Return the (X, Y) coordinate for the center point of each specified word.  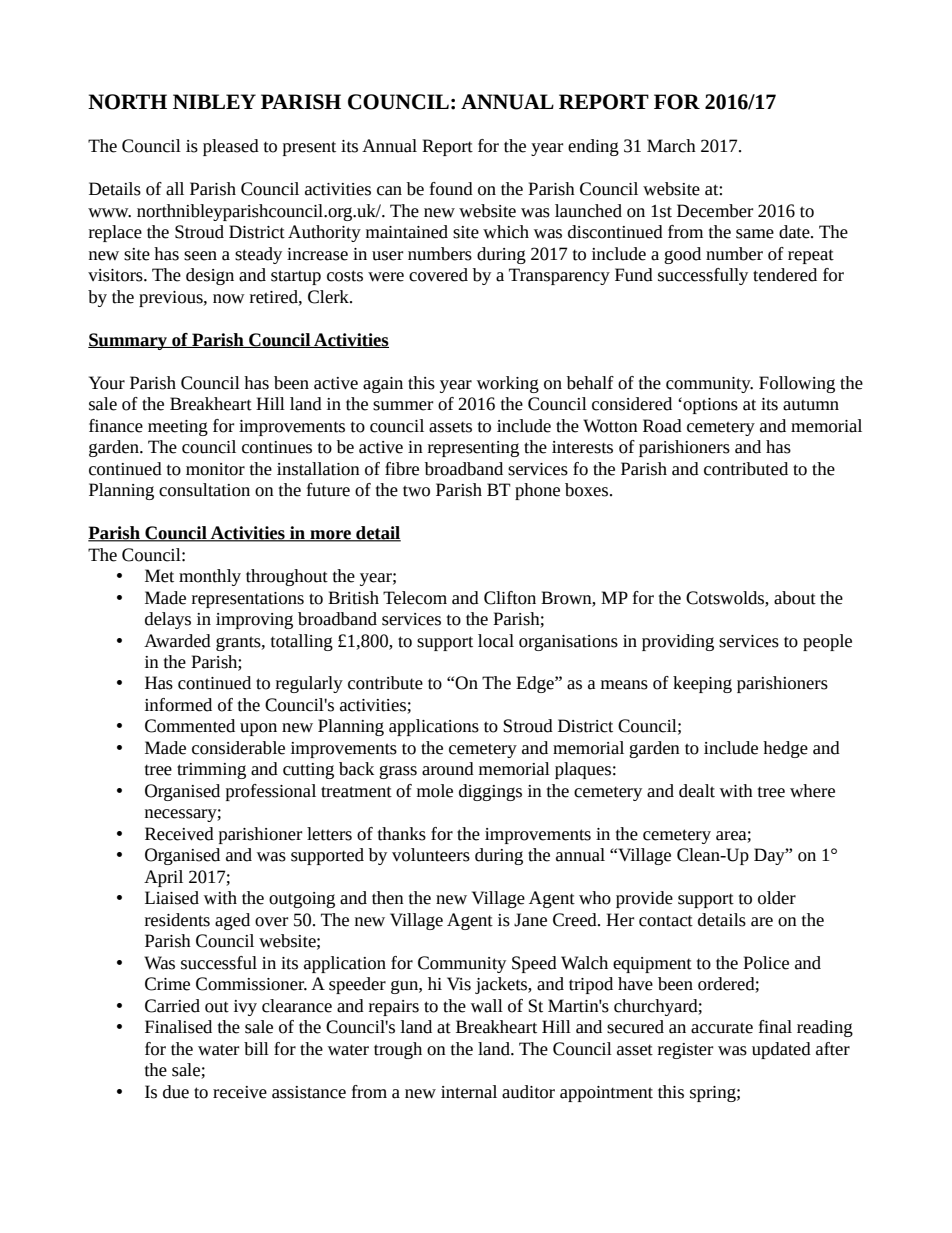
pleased (231, 147)
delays (168, 620)
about (795, 598)
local (496, 641)
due (176, 1092)
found (451, 189)
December (715, 211)
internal (469, 1092)
